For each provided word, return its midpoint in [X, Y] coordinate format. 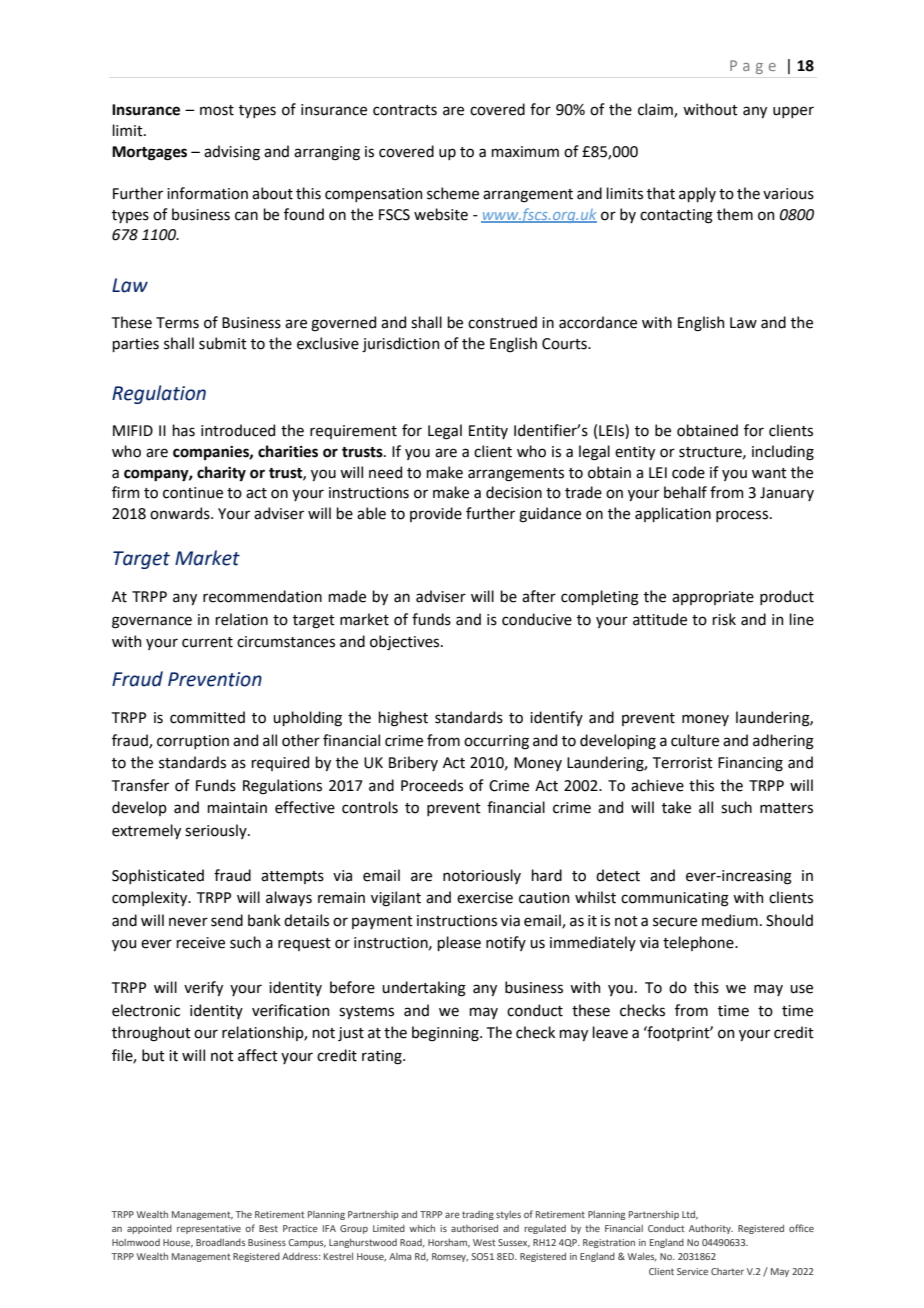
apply [697, 194]
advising [232, 153]
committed [207, 717]
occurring [496, 742]
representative [209, 1229]
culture [695, 740]
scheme [453, 193]
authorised [474, 1228]
